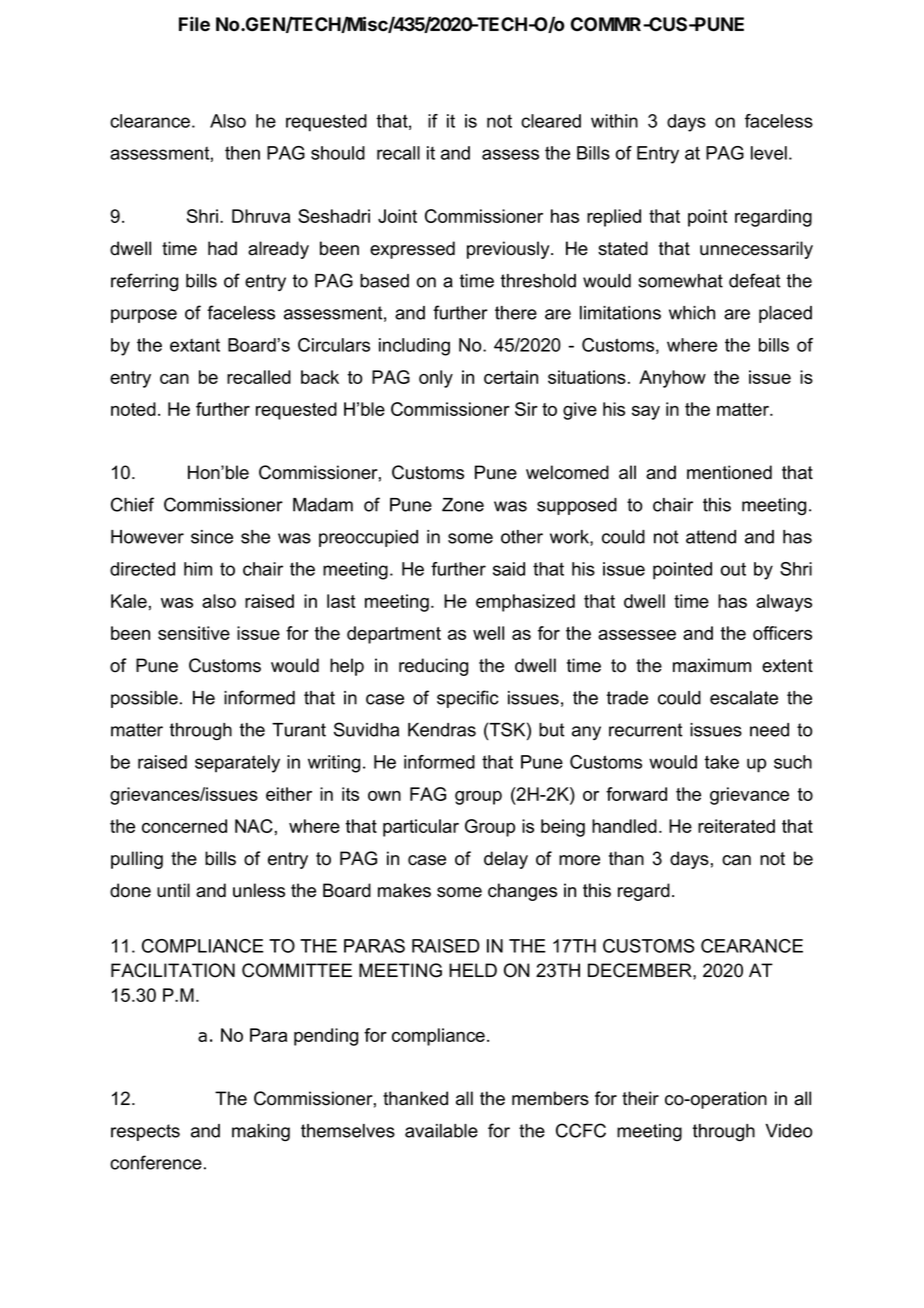 The image size is (924, 1308). Describe the element at coordinates (261, 1132) in the document. I see `making` at that location.
